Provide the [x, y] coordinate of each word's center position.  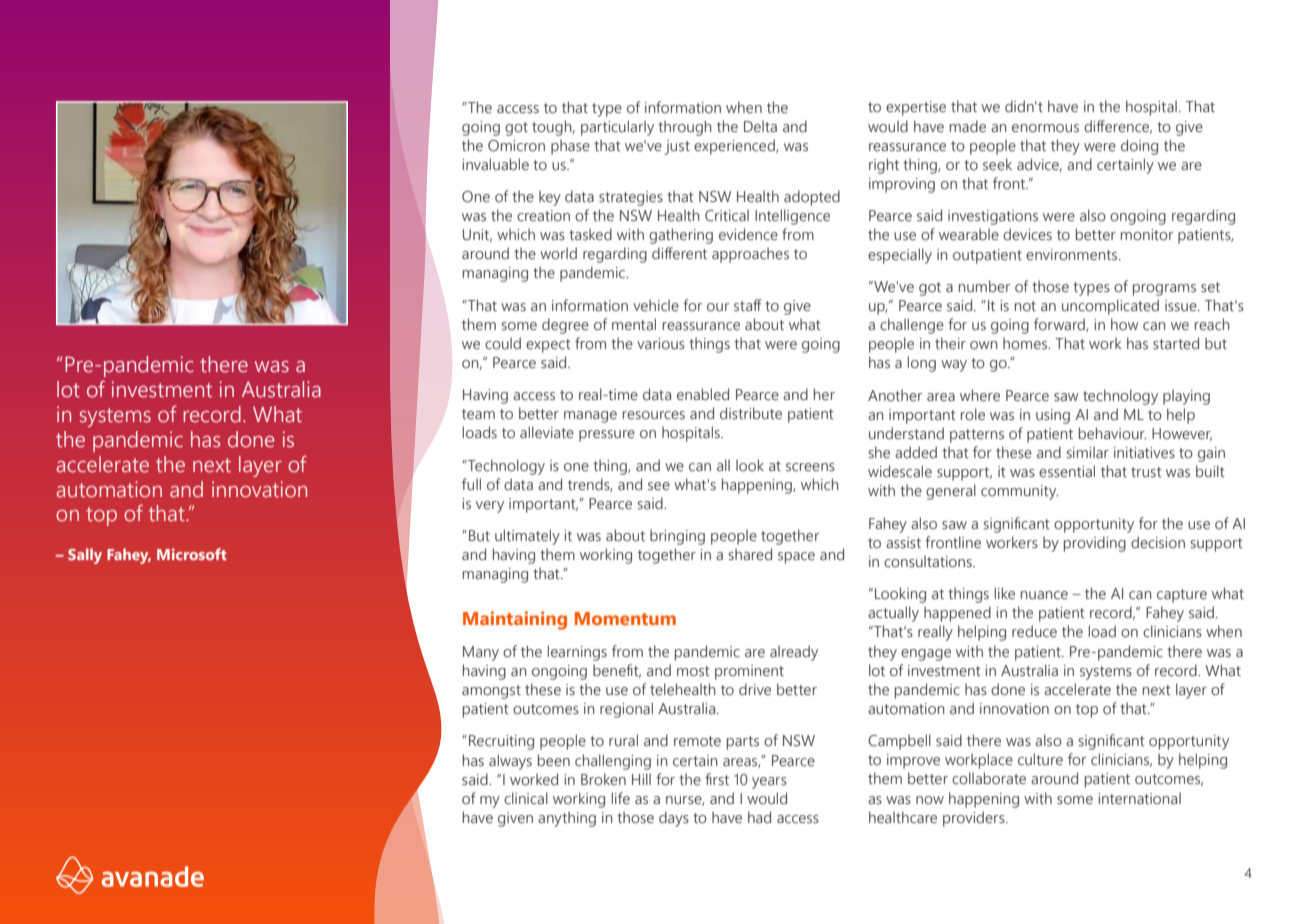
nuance [1044, 595]
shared [750, 554]
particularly [617, 128]
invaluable [495, 164]
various [661, 344]
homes [1026, 343]
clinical [526, 798]
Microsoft [192, 554]
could [503, 343]
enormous [1045, 128]
